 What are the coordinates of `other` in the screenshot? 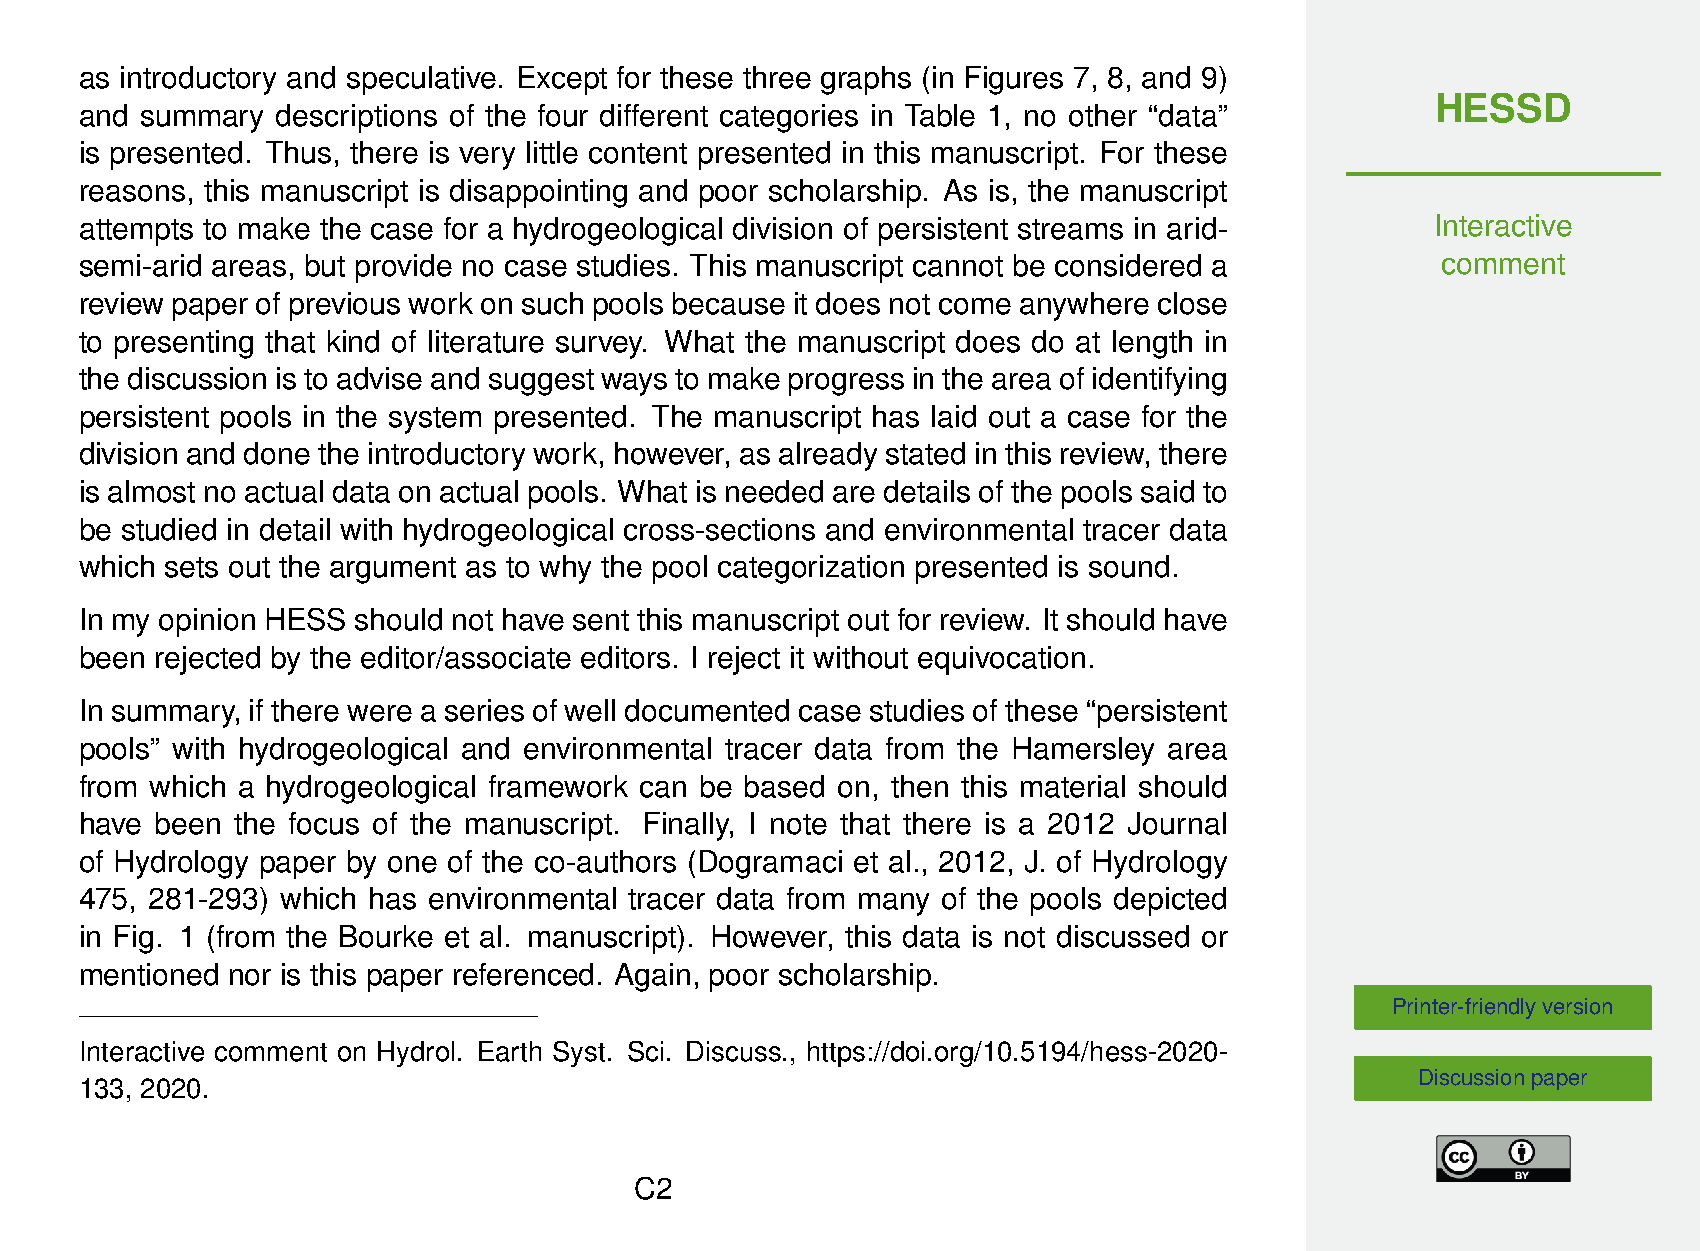 It's located at (1103, 115).
